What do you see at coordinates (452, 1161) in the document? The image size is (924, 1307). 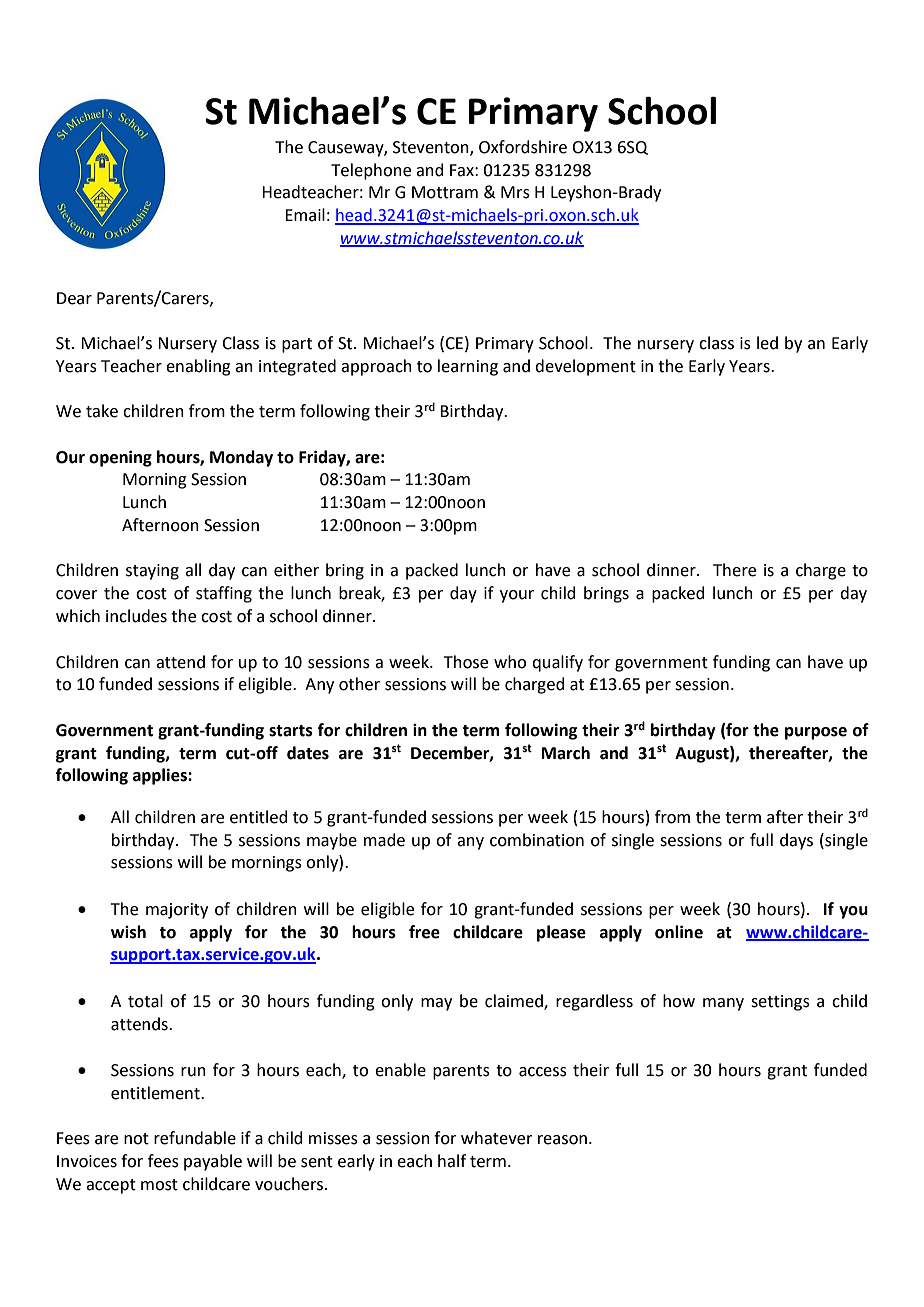 I see `half` at bounding box center [452, 1161].
